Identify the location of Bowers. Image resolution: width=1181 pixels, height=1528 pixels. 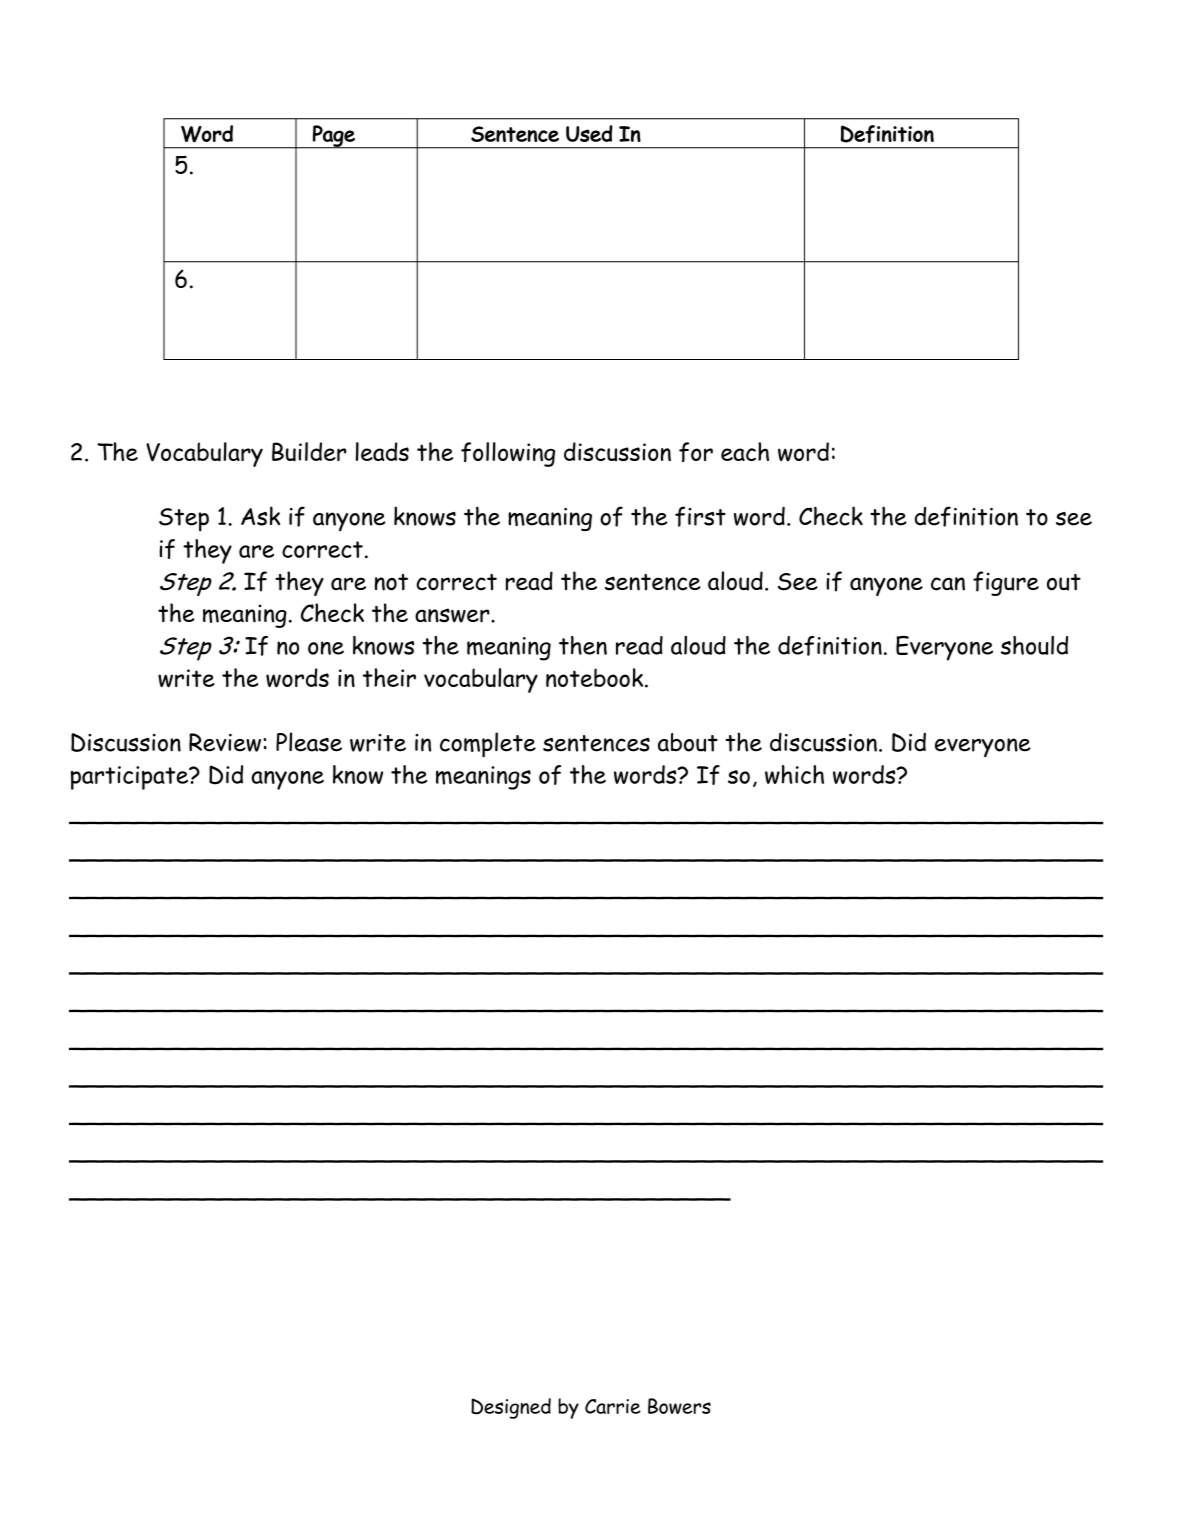
(679, 1406).
